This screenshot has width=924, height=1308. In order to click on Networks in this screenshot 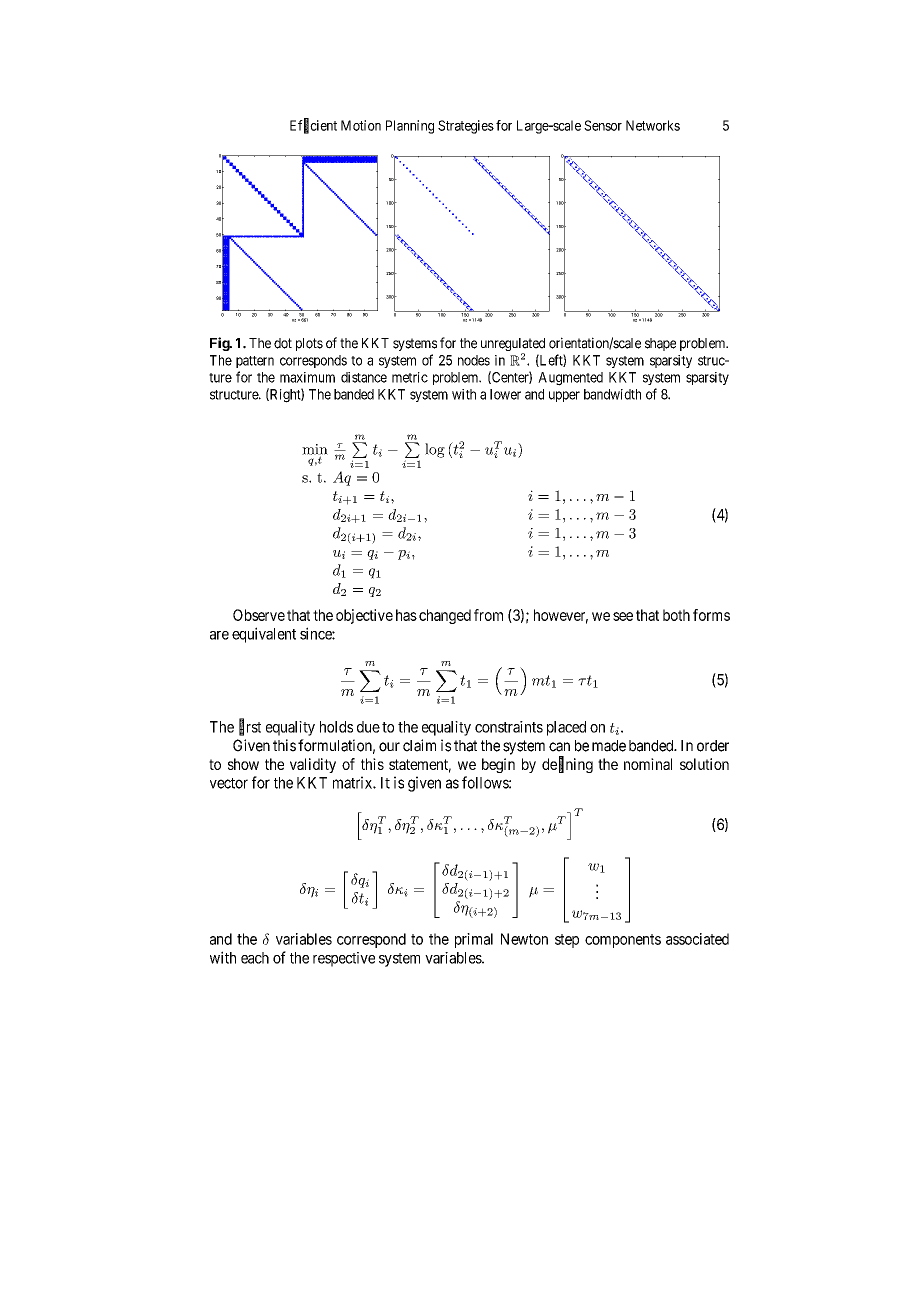, I will do `click(653, 125)`.
